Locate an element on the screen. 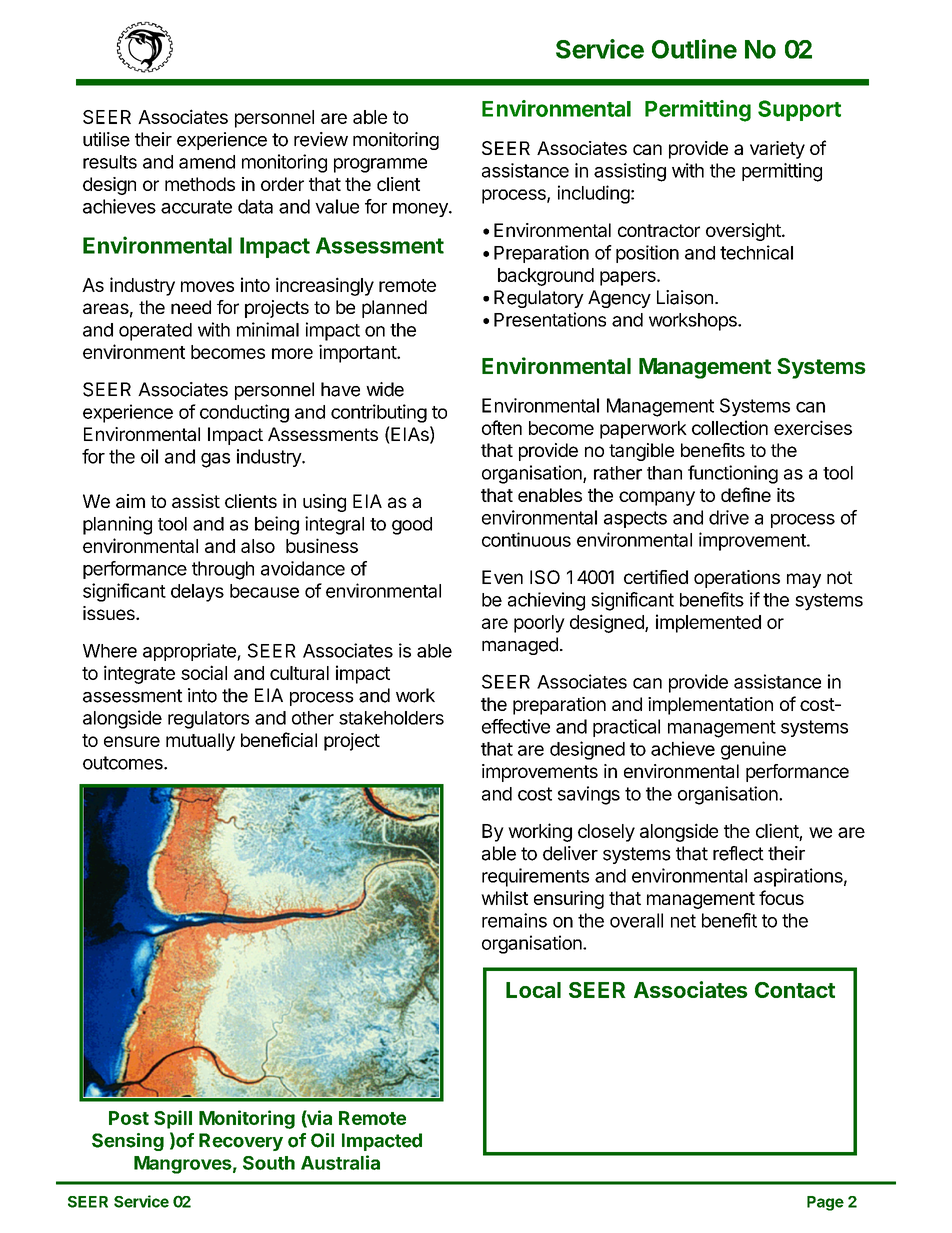 This screenshot has width=952, height=1233. Contact is located at coordinates (795, 990).
